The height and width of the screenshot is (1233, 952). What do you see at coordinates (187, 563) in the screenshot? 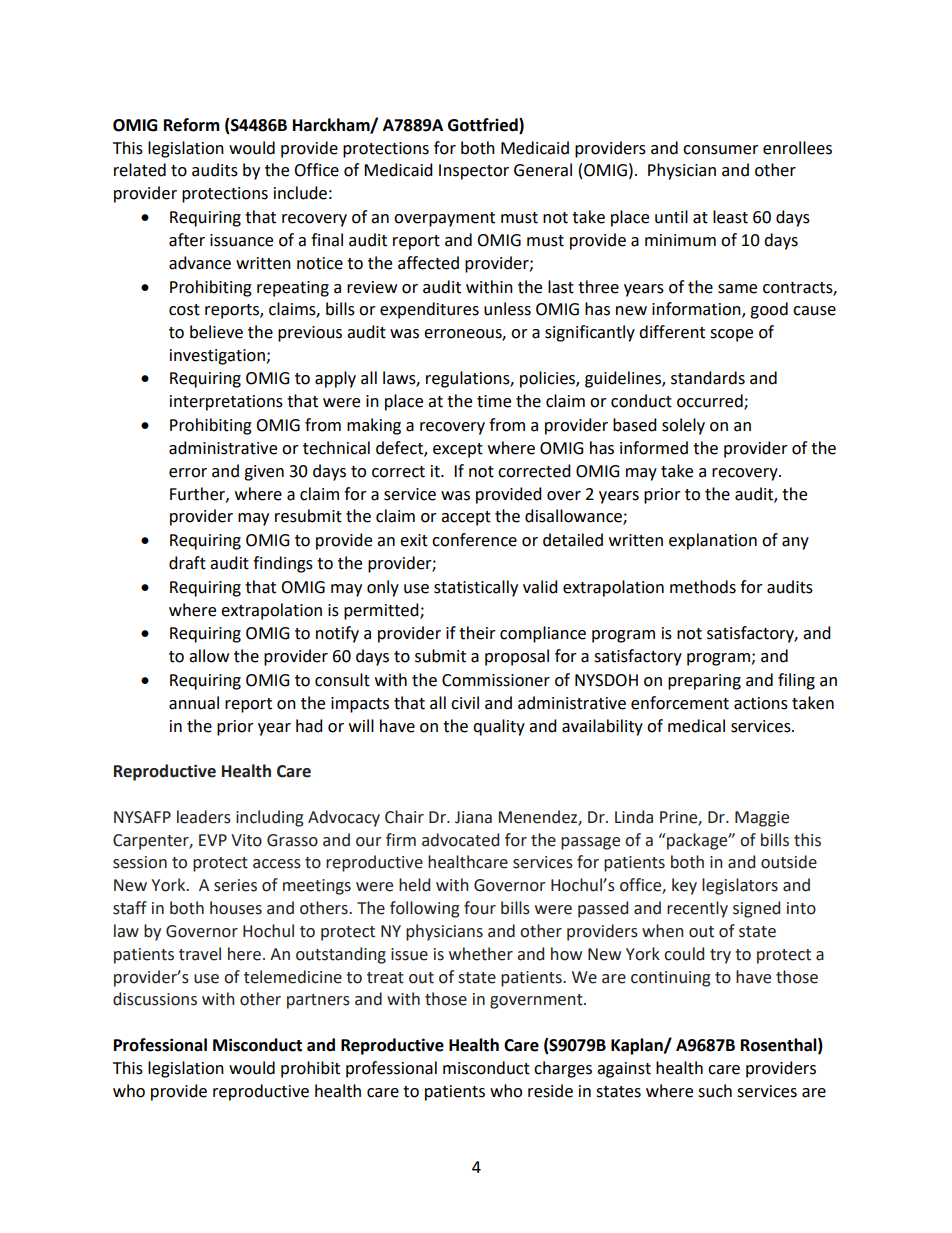
I see `draft` at bounding box center [187, 563].
